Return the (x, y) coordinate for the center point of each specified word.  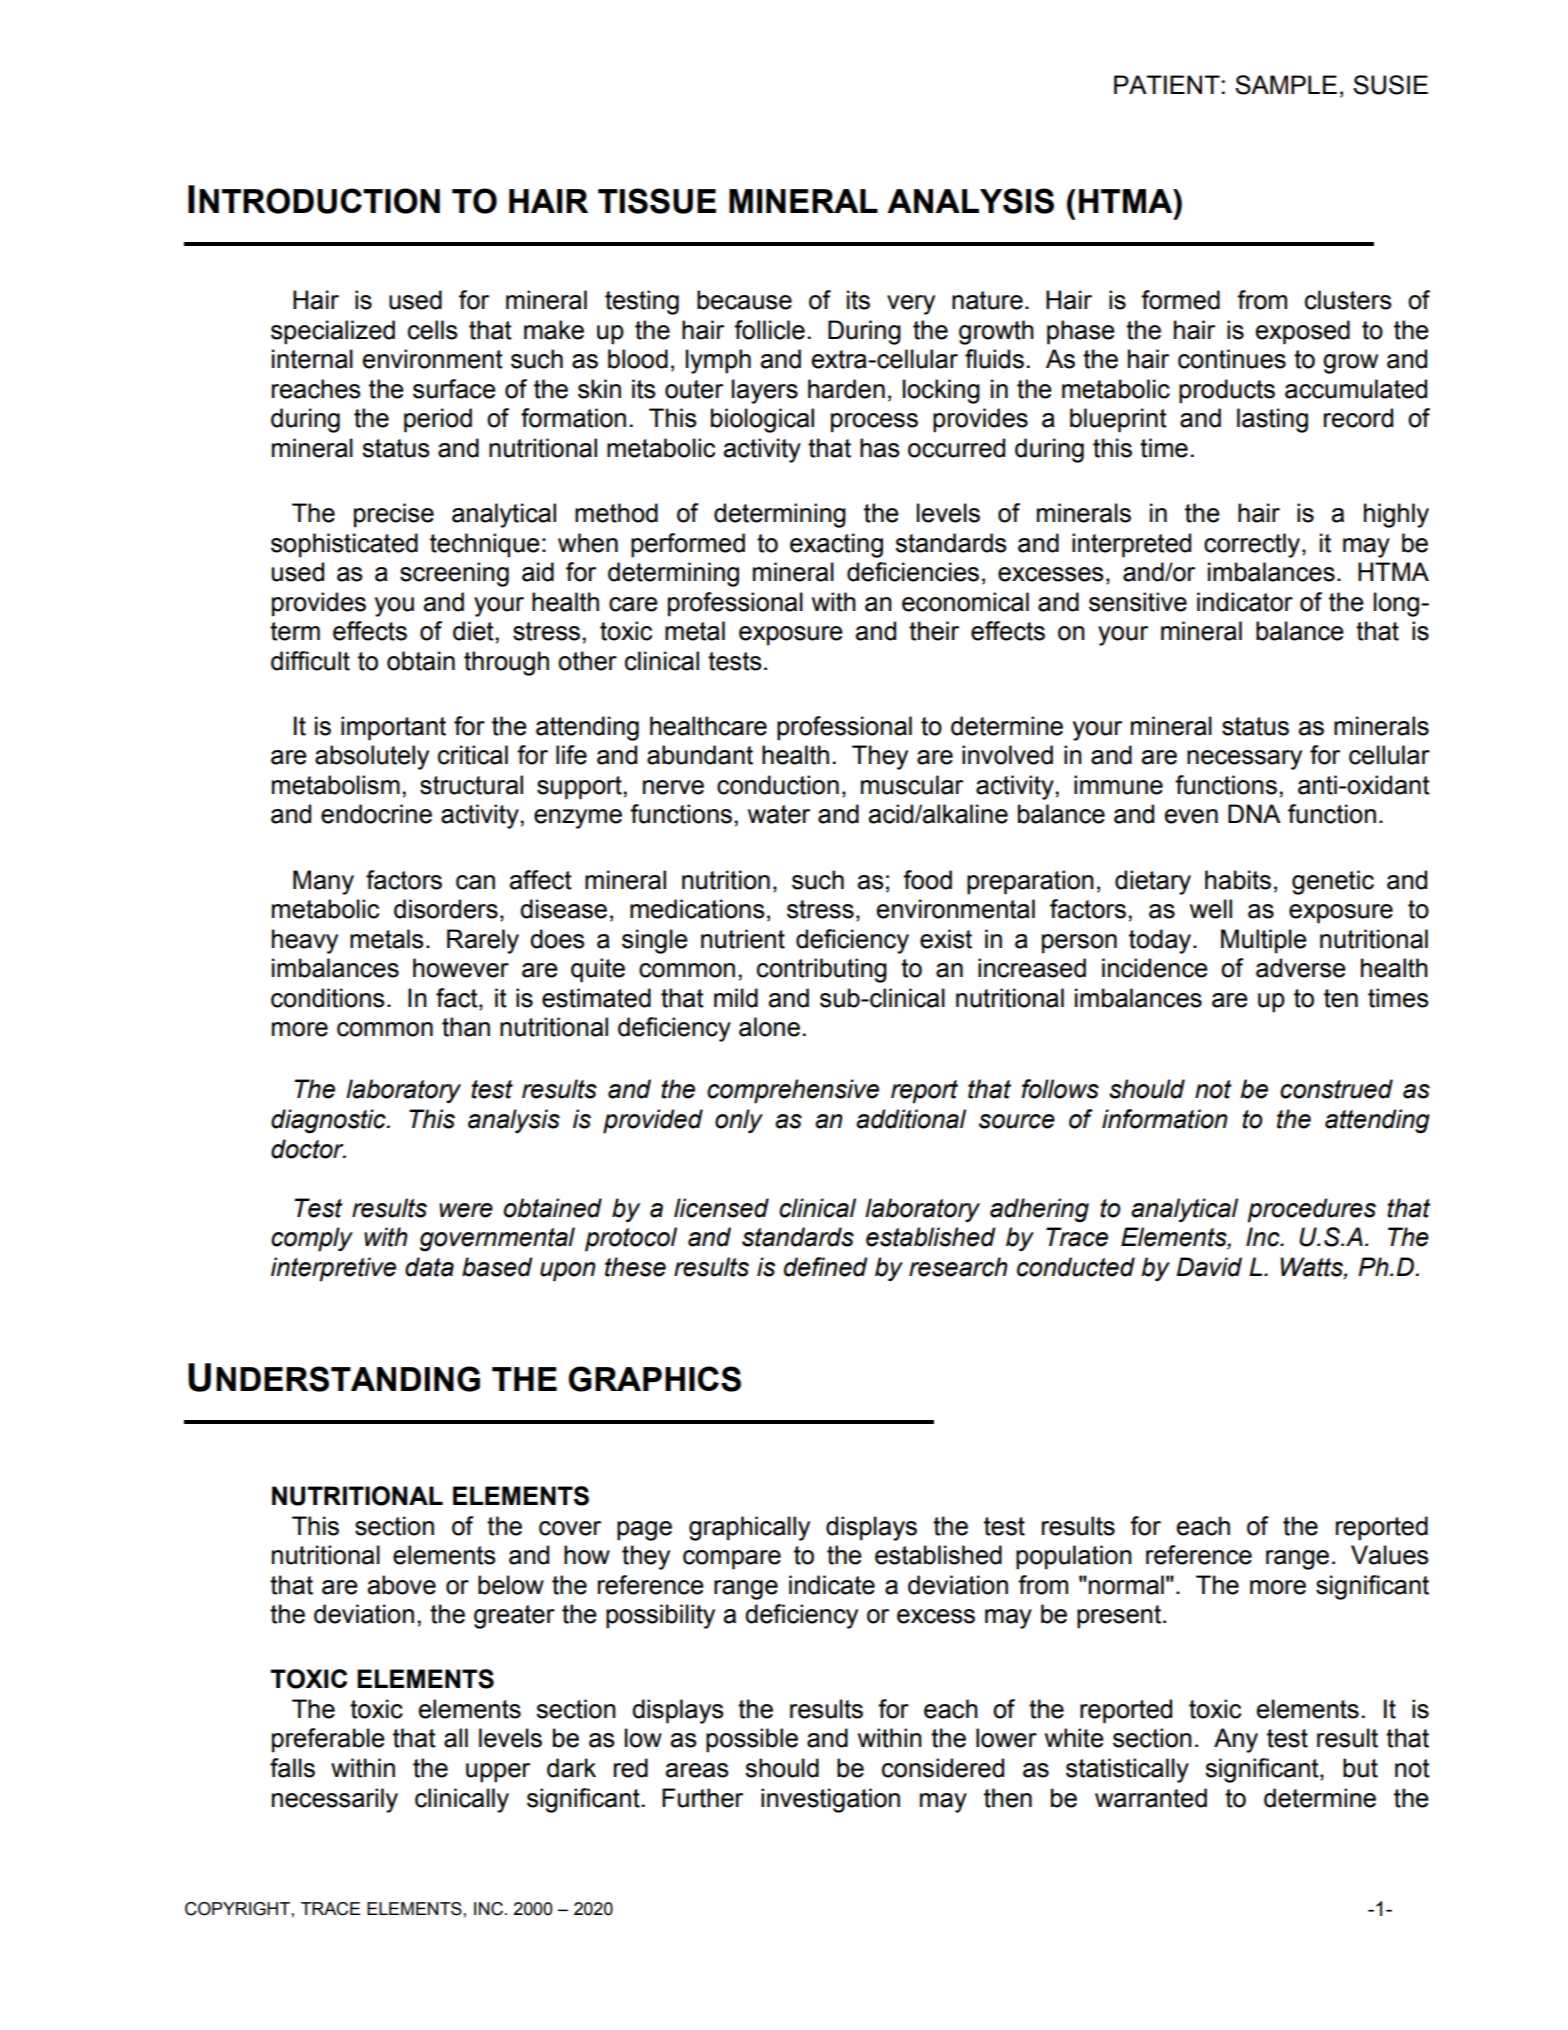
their (934, 631)
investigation (830, 1800)
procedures (1311, 1210)
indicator (1245, 602)
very (911, 305)
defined (826, 1267)
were (466, 1210)
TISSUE (657, 201)
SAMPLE (1286, 85)
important (393, 728)
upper (498, 1773)
